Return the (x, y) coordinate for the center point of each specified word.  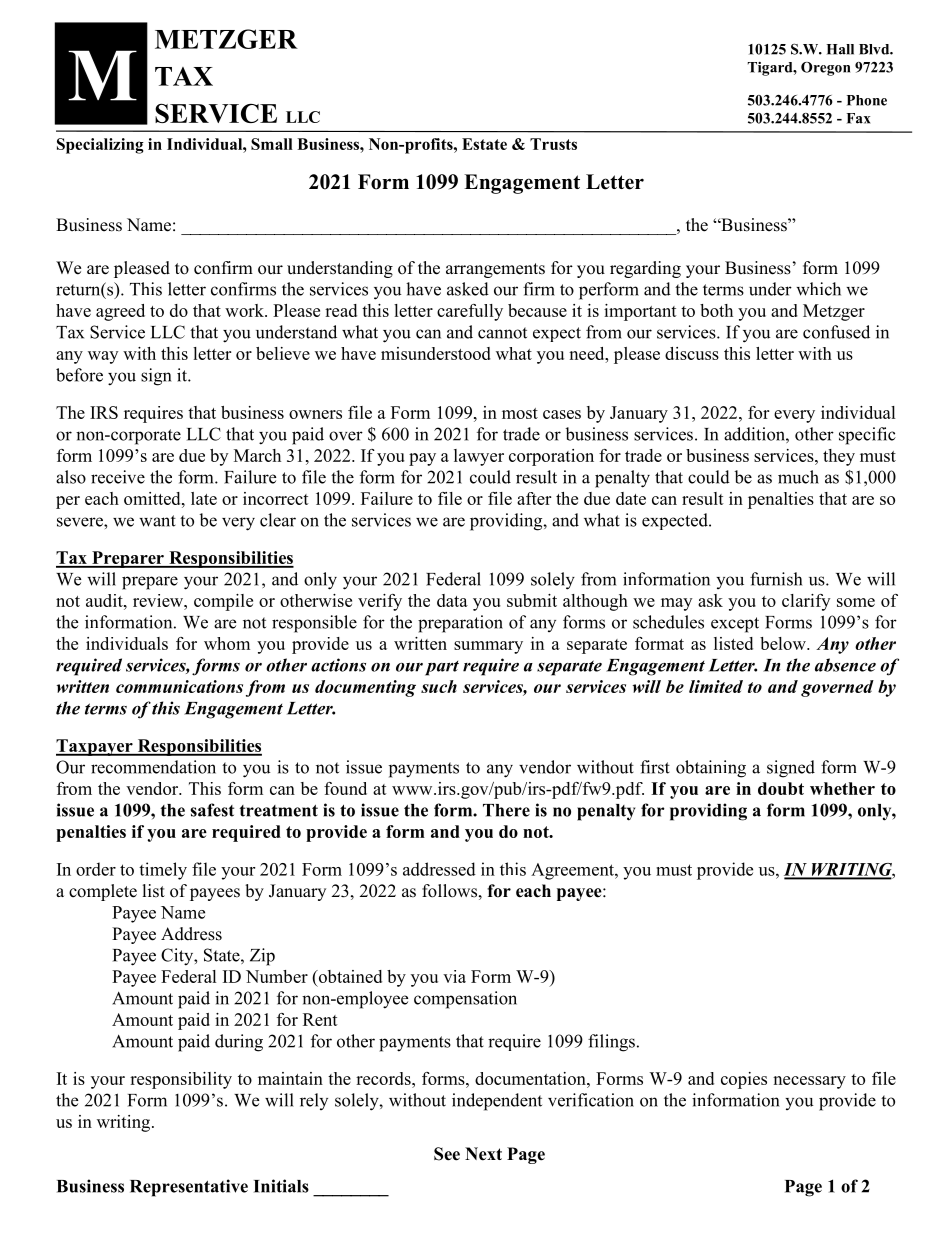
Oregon (825, 69)
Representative (189, 1188)
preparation (460, 624)
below (784, 643)
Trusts (553, 144)
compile (223, 602)
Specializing (100, 146)
